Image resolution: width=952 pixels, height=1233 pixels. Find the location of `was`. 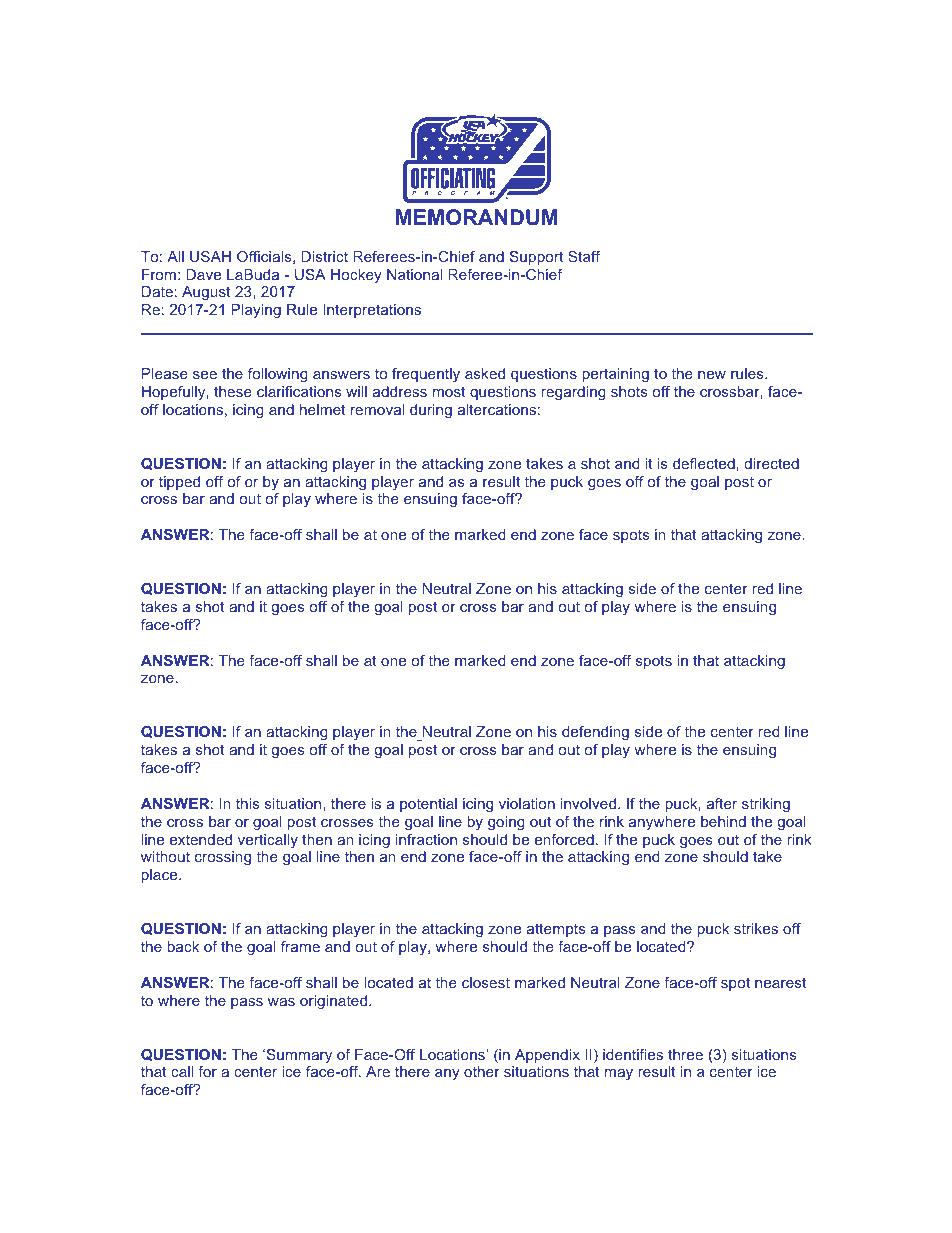

was is located at coordinates (281, 1002).
